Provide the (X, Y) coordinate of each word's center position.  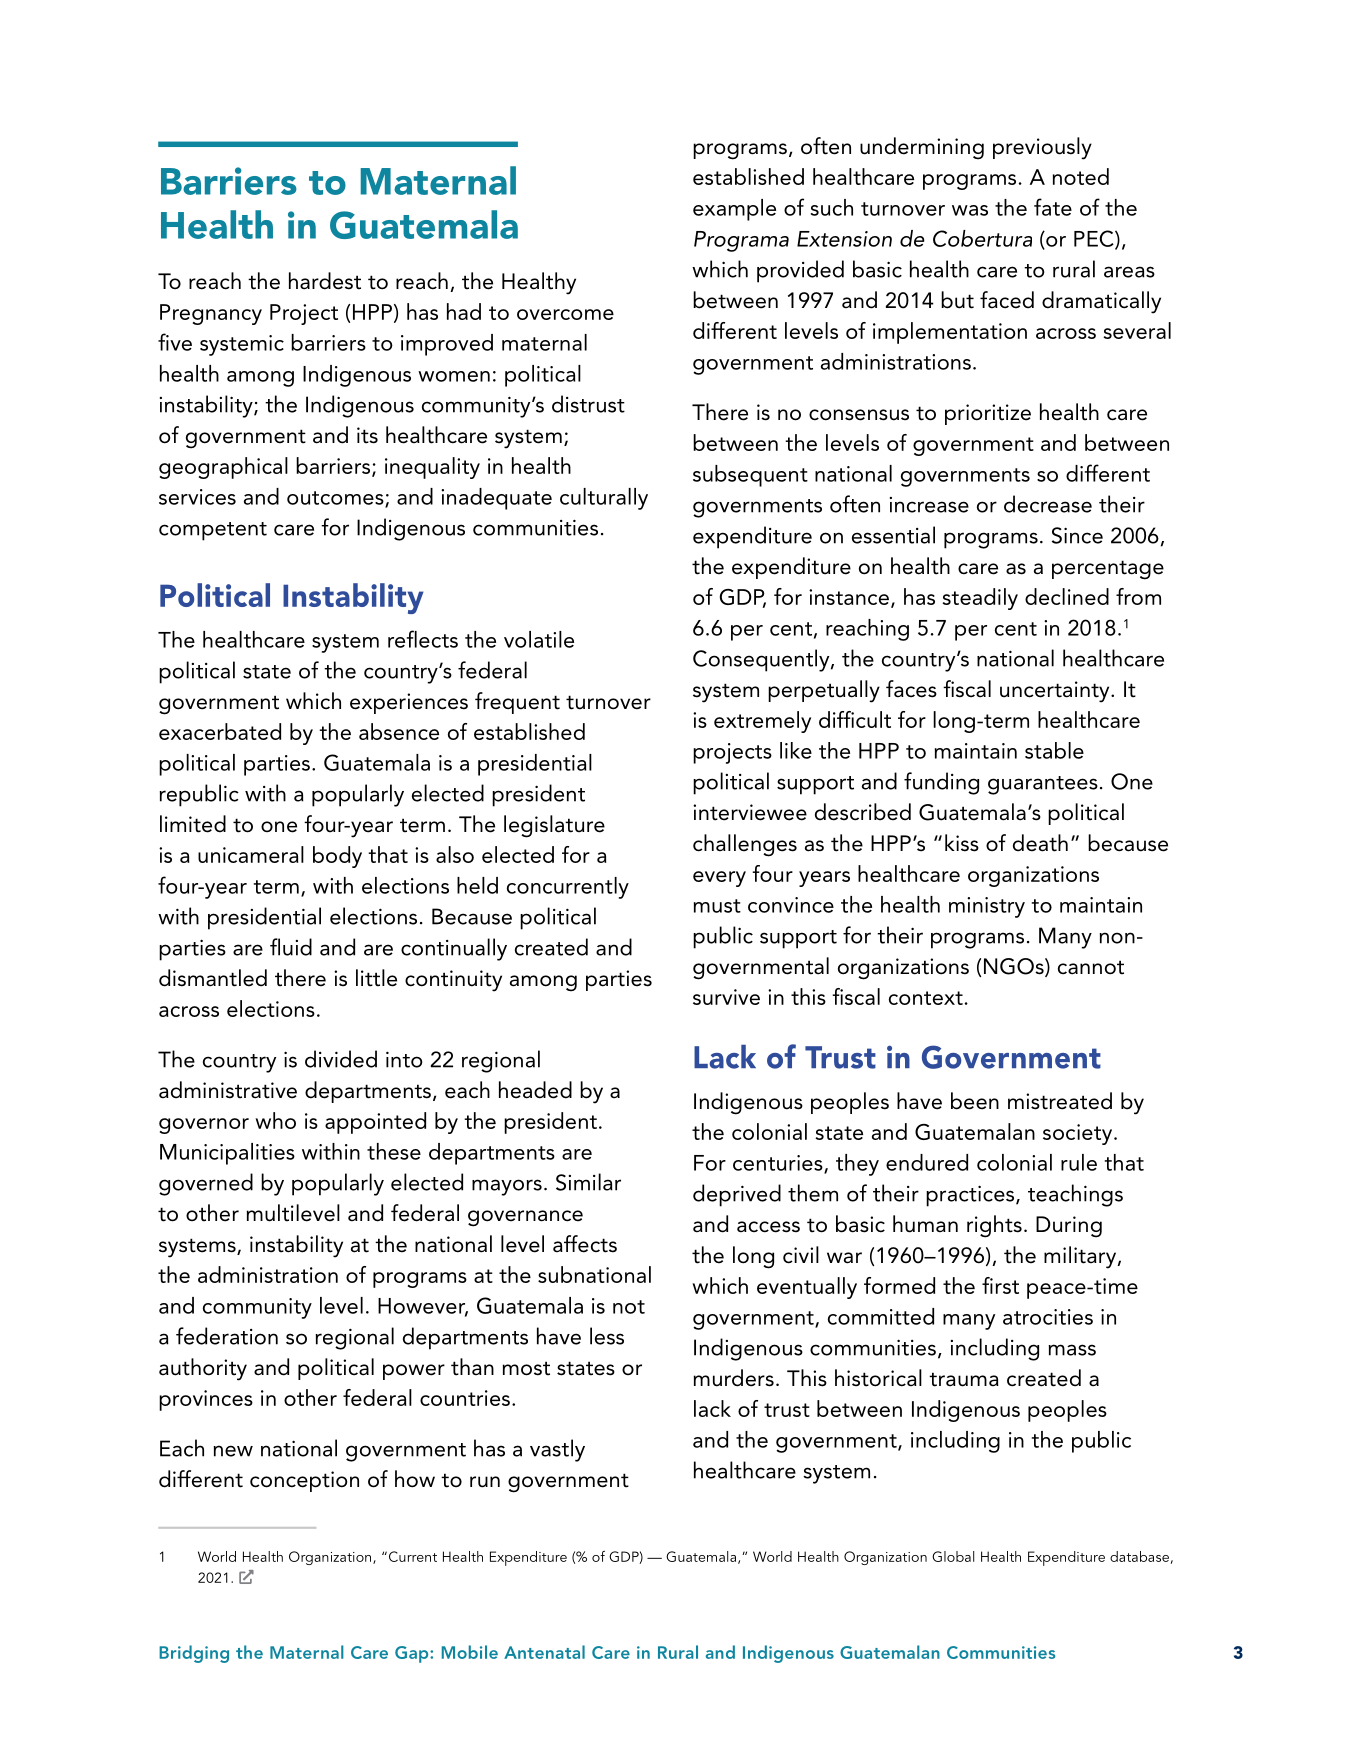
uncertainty (1056, 692)
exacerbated (220, 731)
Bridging (194, 1654)
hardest (325, 281)
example (734, 210)
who (276, 1120)
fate (1053, 207)
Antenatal (544, 1652)
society (1077, 1134)
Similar (588, 1182)
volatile (539, 639)
